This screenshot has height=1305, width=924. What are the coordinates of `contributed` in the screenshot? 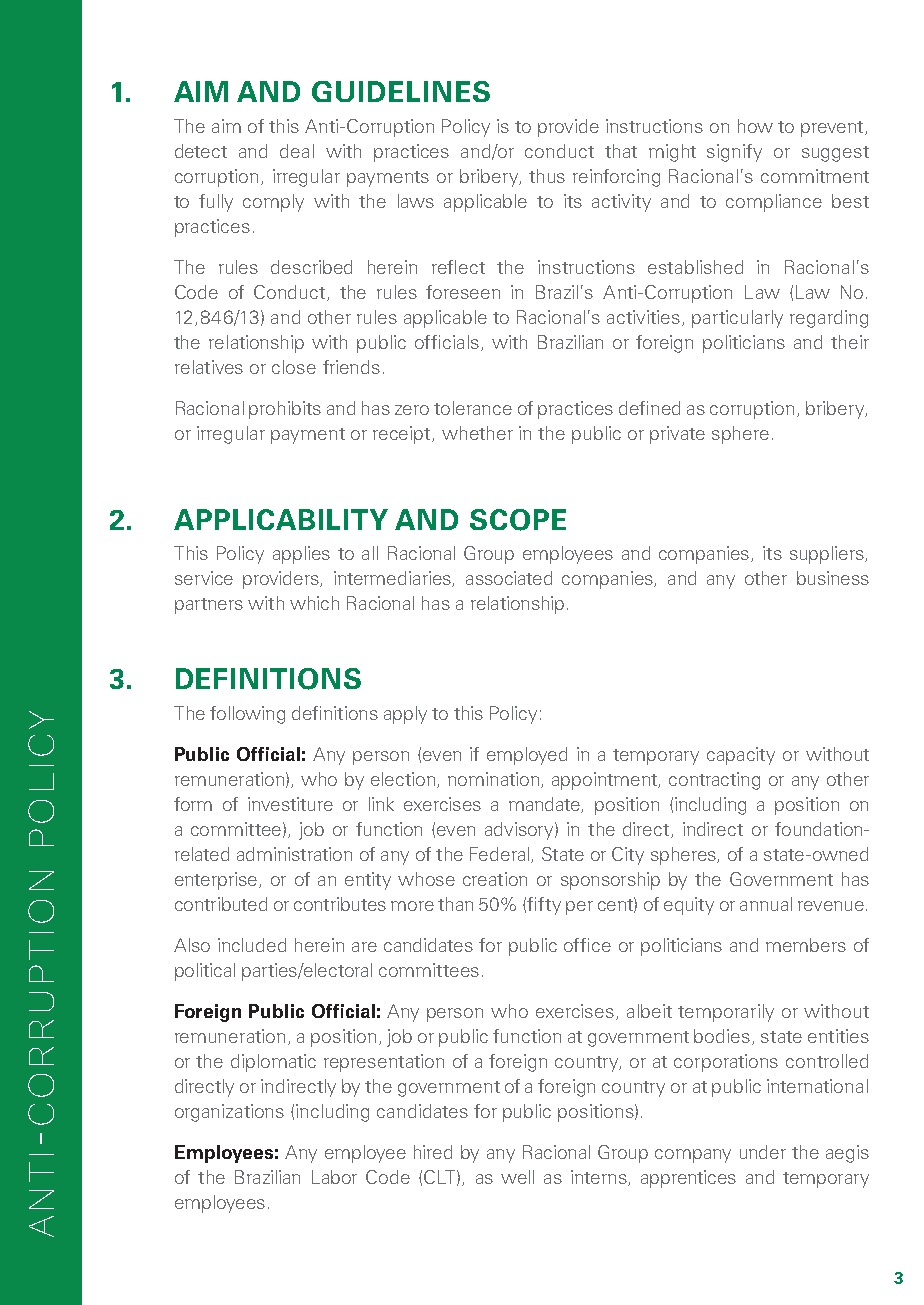 It's located at (221, 904).
